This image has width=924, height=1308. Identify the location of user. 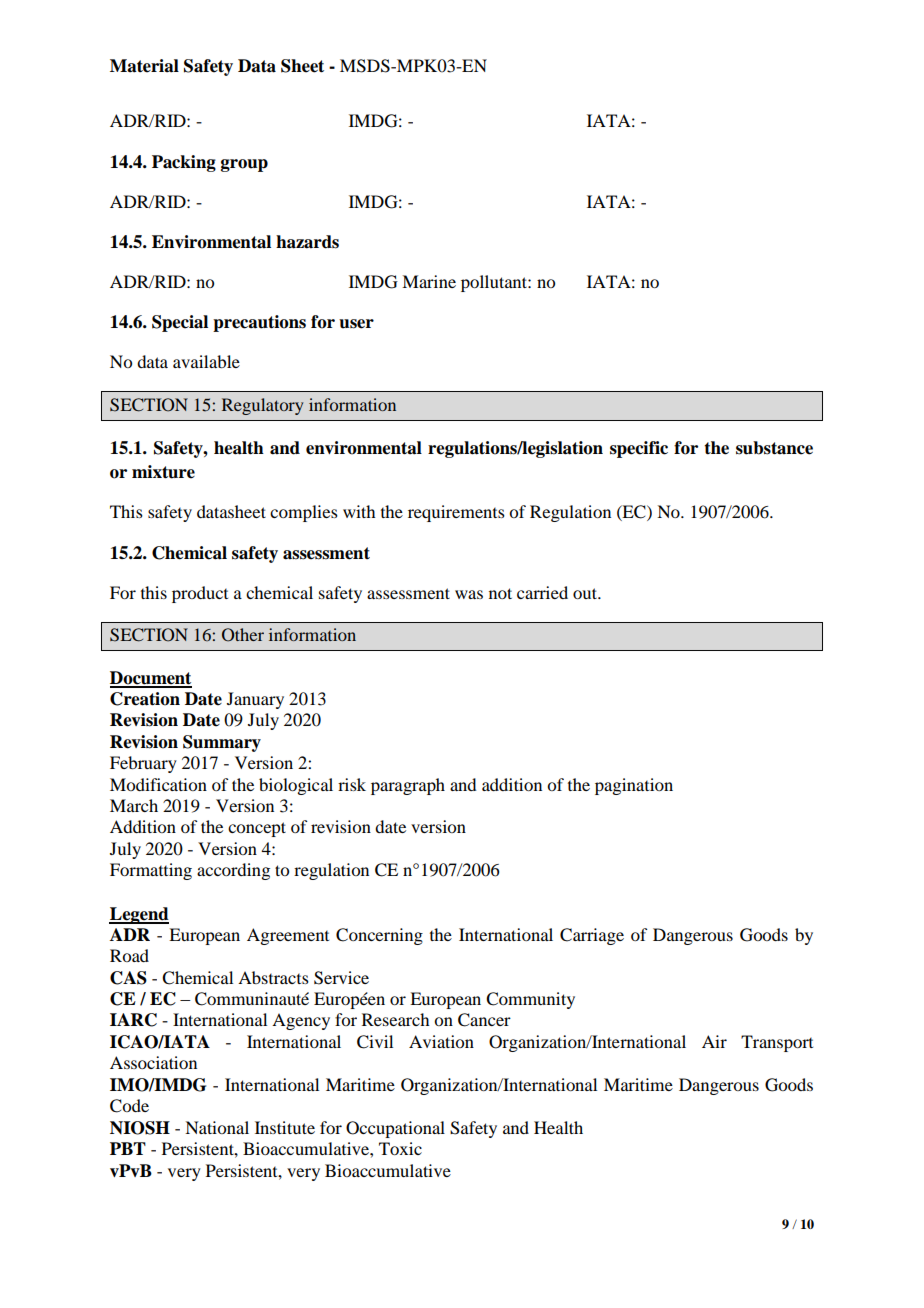
(356, 324).
